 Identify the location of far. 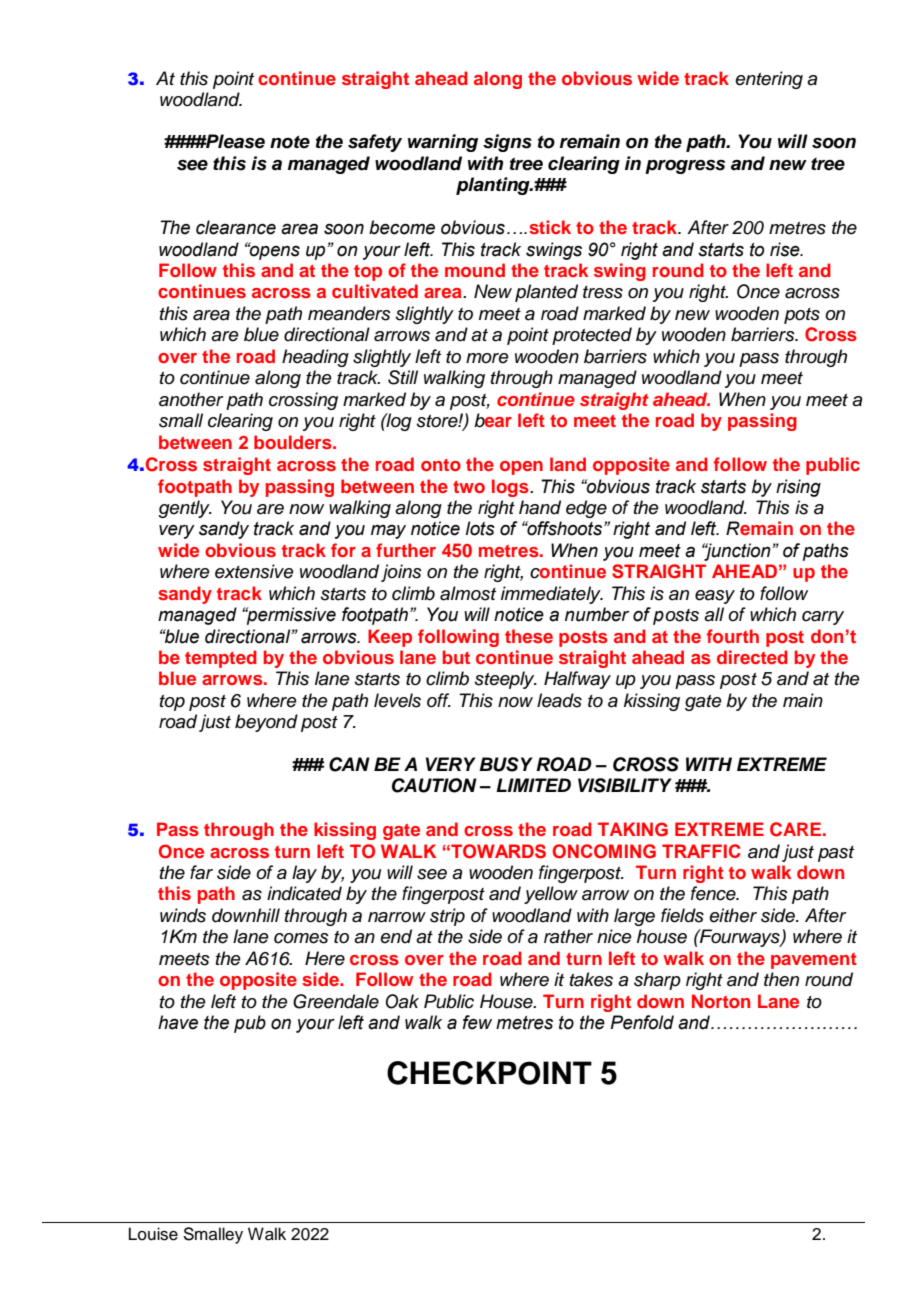
(201, 872).
